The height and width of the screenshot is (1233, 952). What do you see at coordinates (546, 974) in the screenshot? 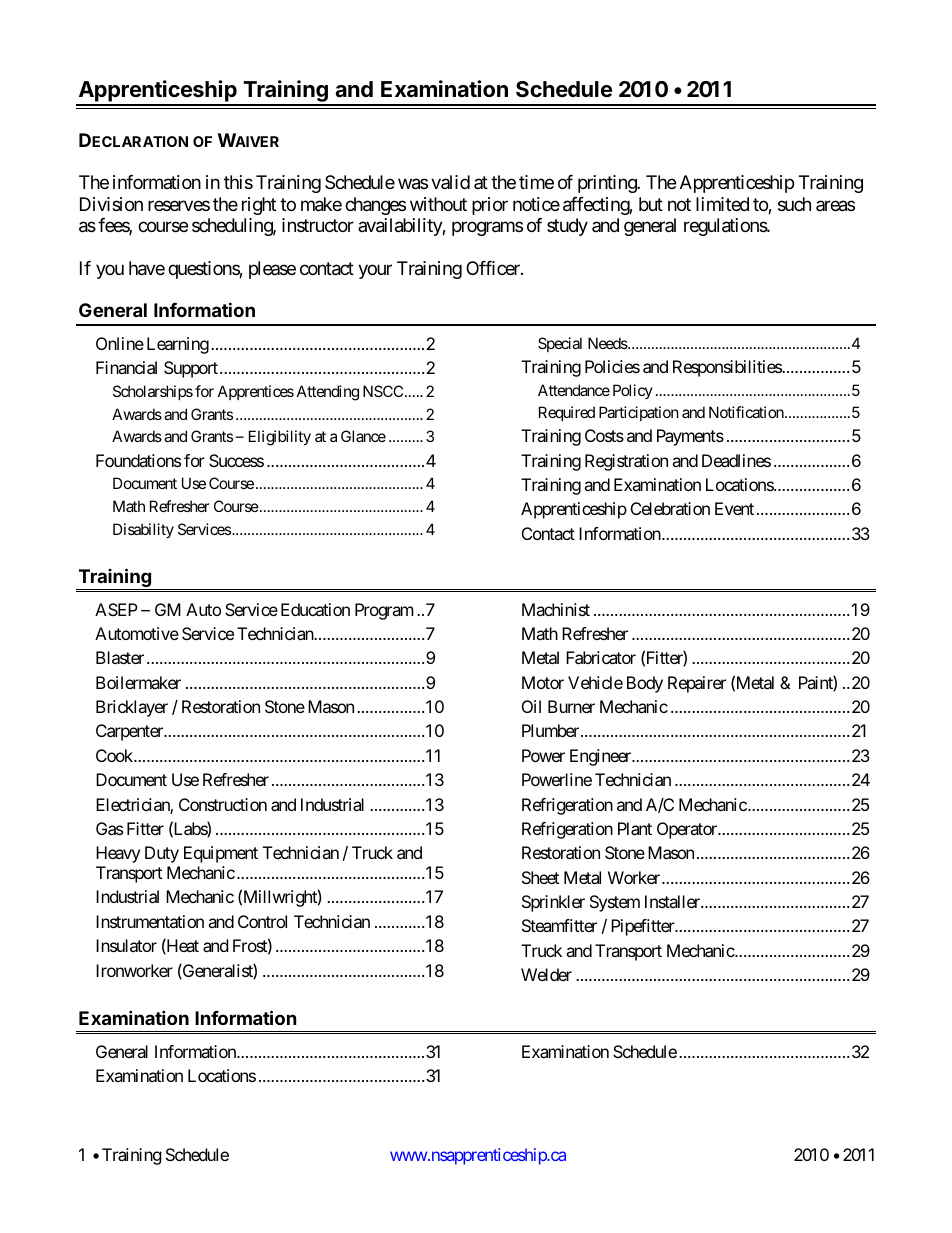
I see `Welder` at bounding box center [546, 974].
